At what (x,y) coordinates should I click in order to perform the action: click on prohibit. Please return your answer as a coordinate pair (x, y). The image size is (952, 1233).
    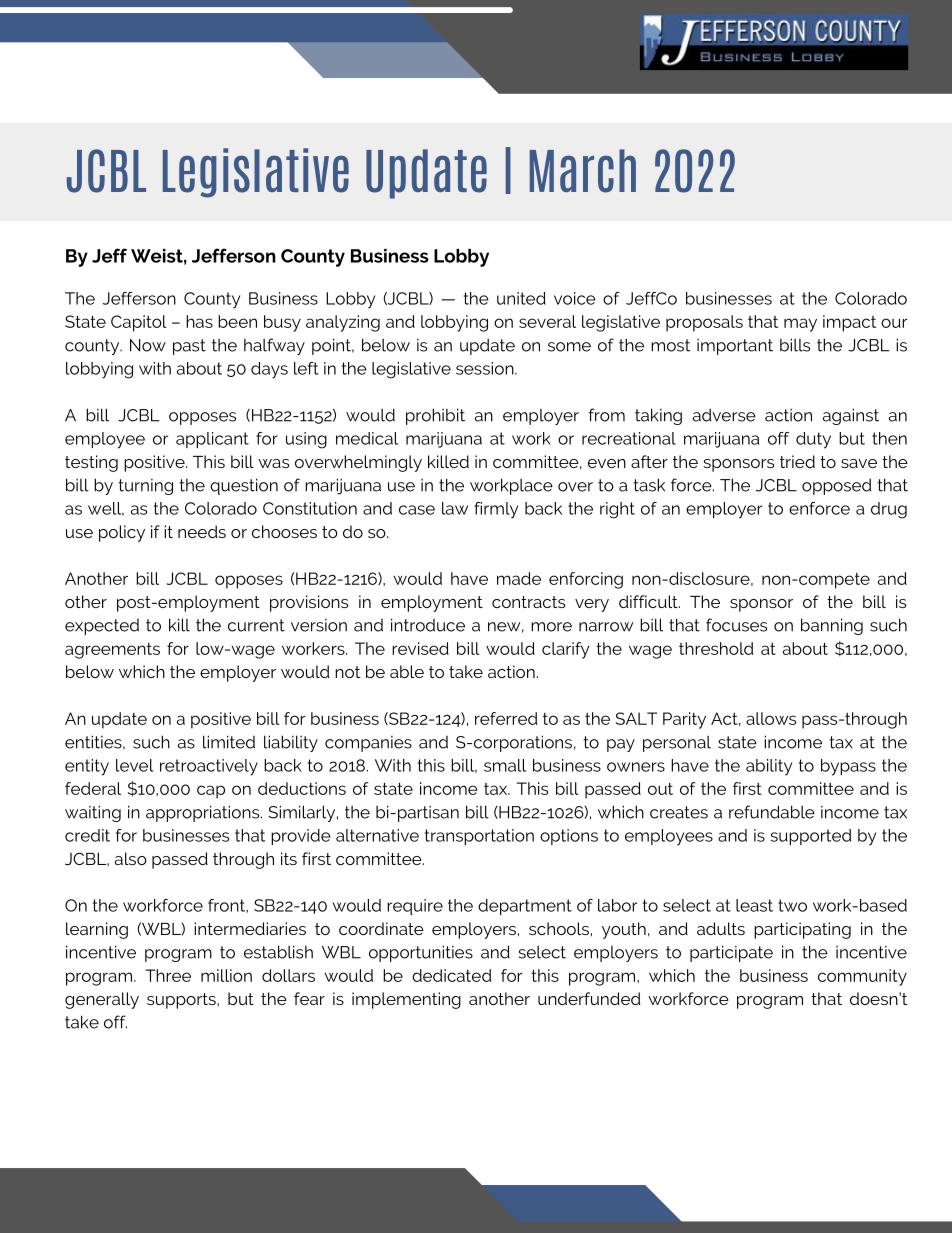
    Looking at the image, I should click on (435, 416).
